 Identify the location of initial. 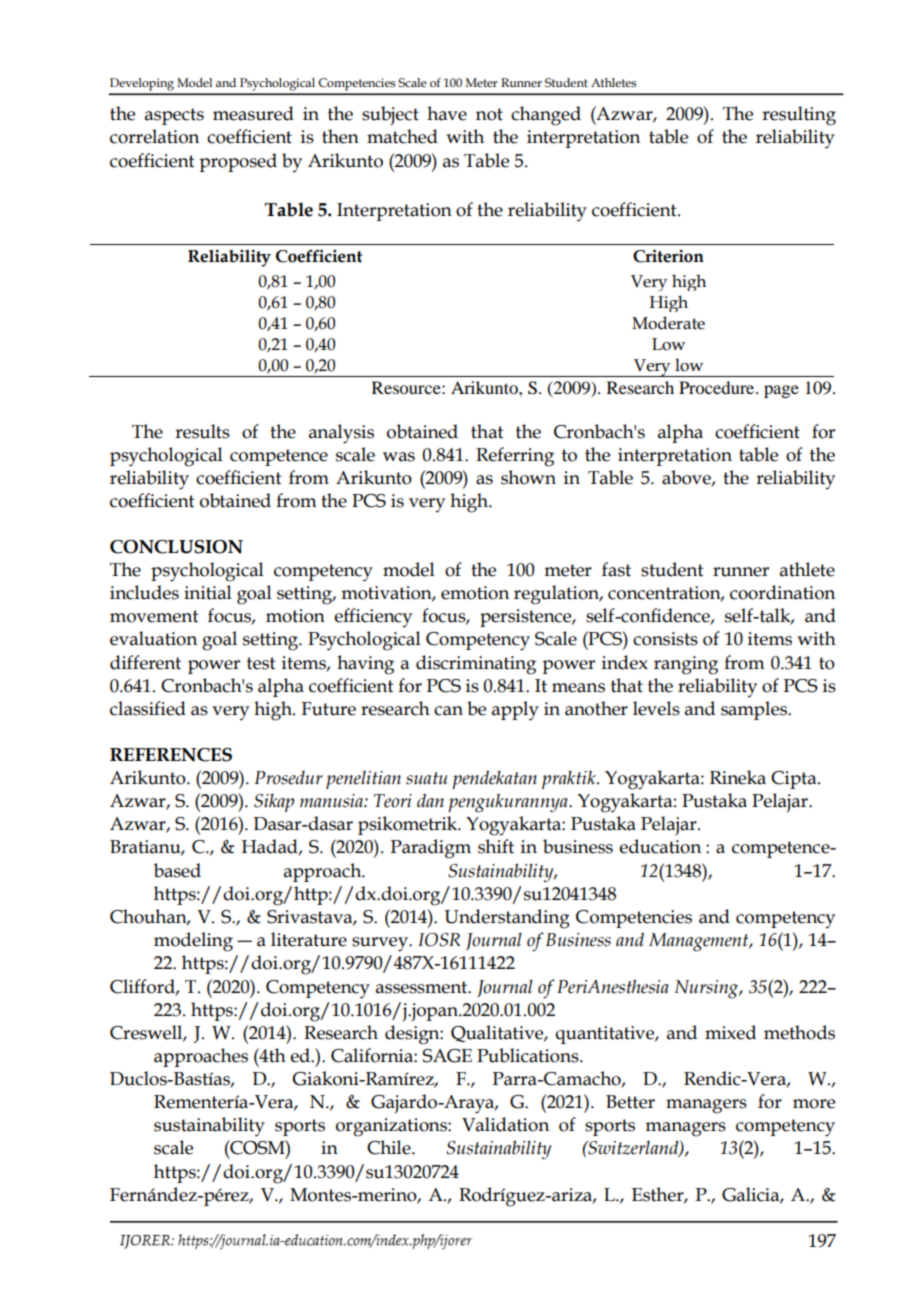
(208, 592).
